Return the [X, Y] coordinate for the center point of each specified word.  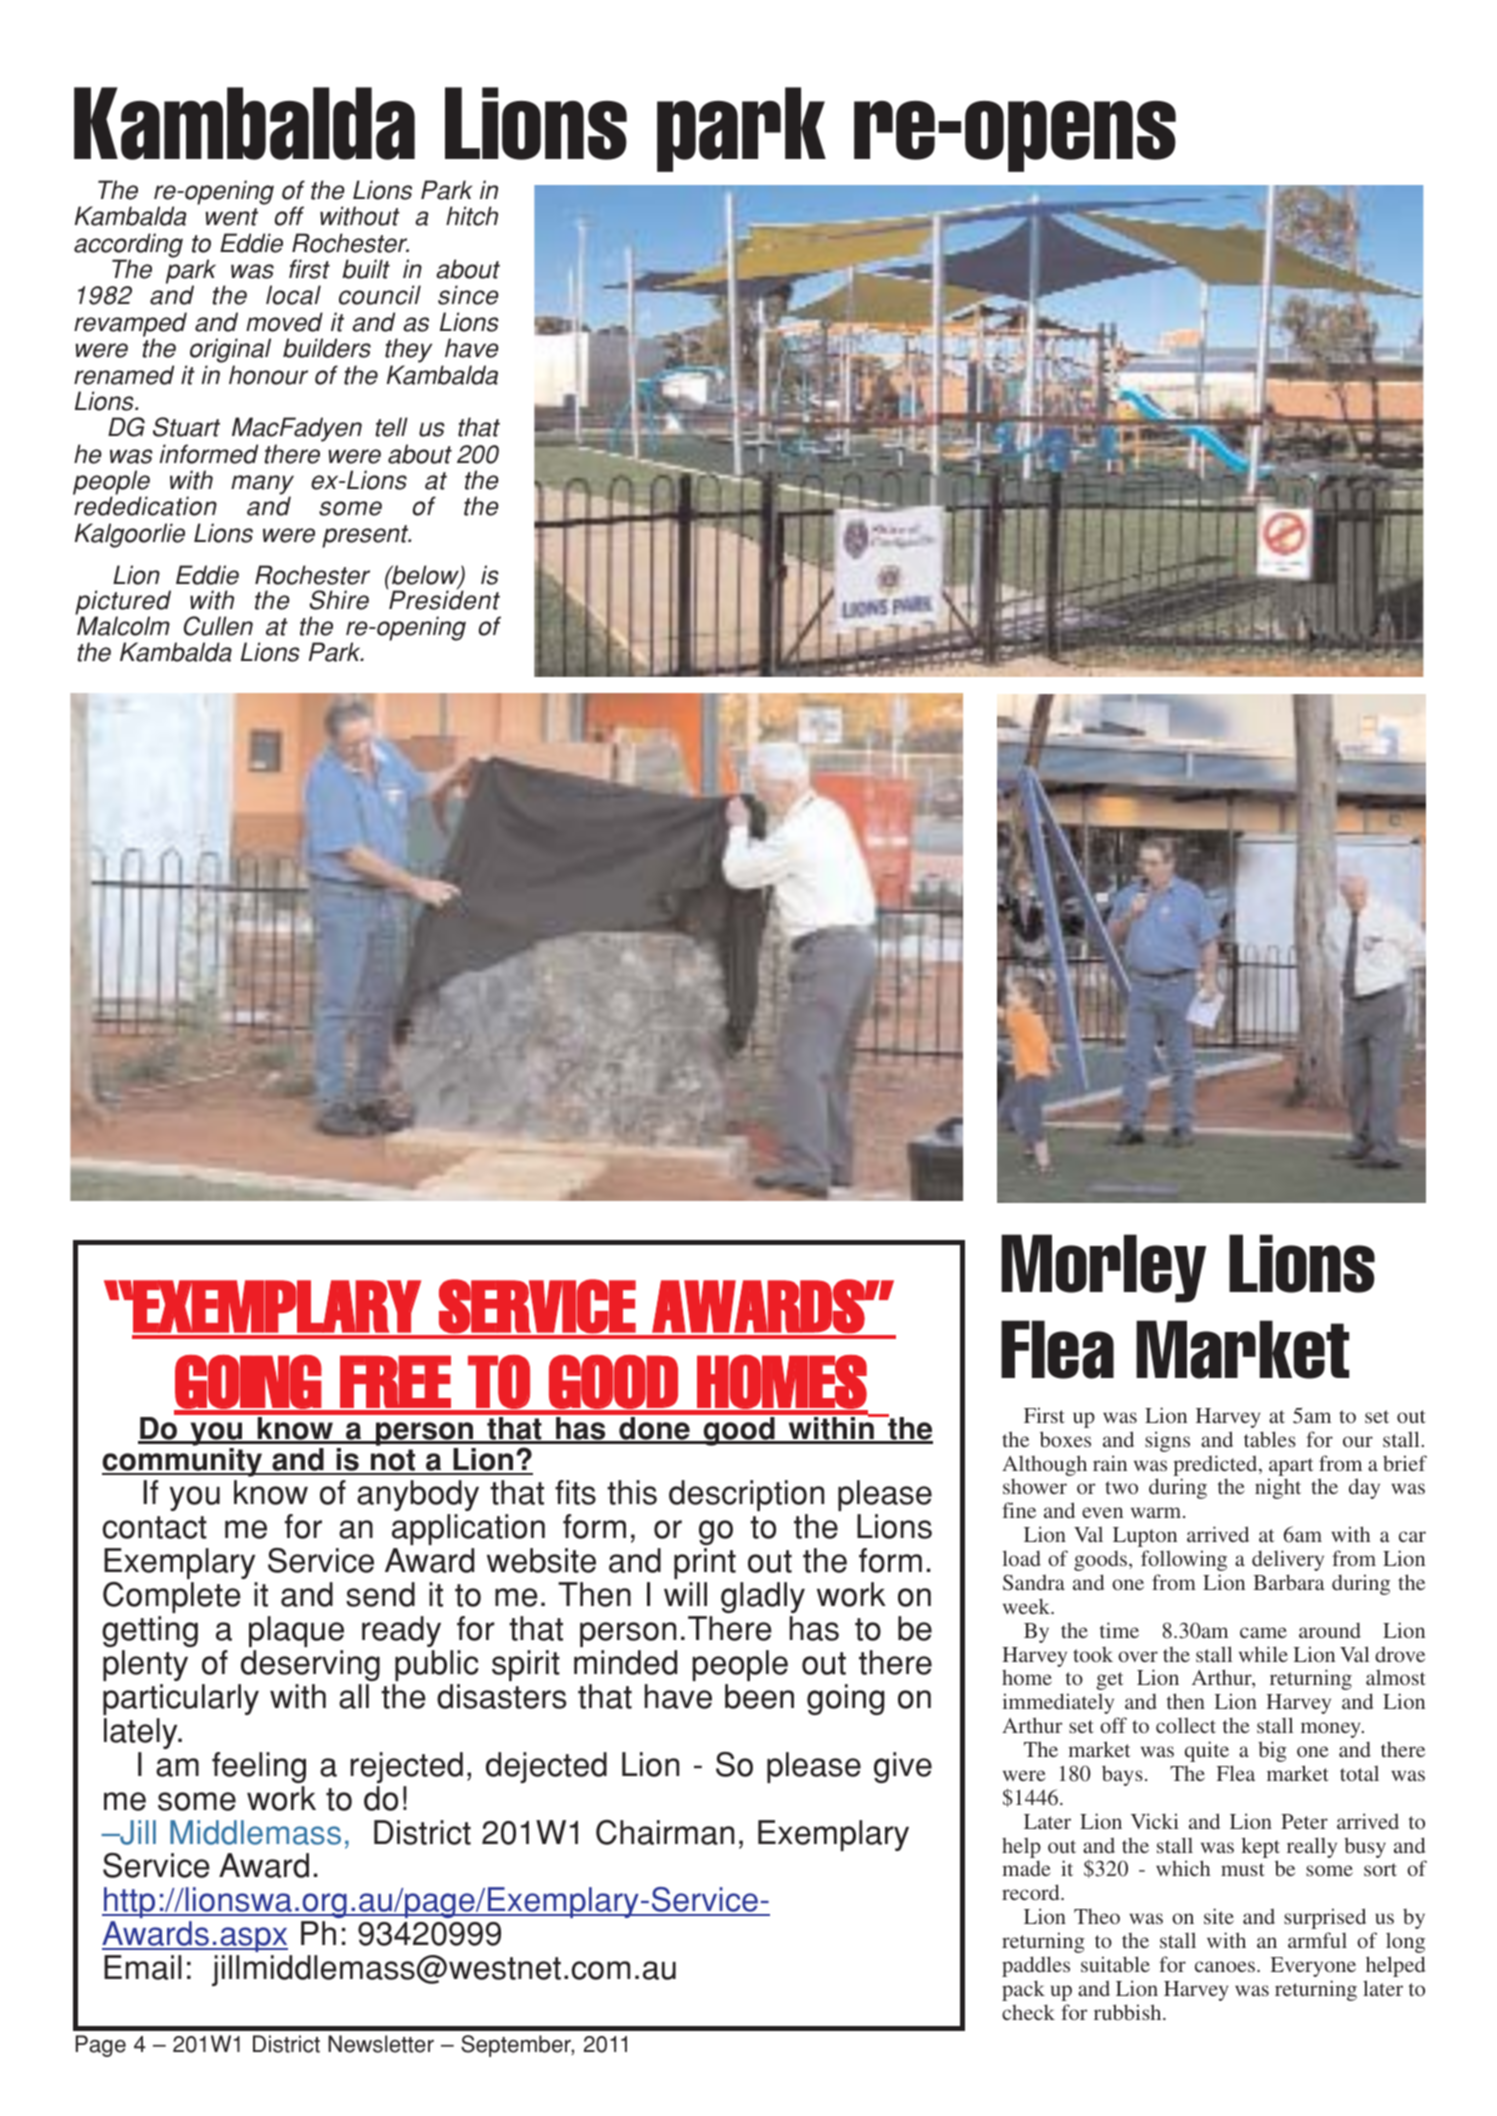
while [1263, 1654]
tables [1270, 1439]
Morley [1103, 1268]
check [1028, 2012]
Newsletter [381, 2044]
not [393, 1461]
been [759, 1696]
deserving [310, 1665]
